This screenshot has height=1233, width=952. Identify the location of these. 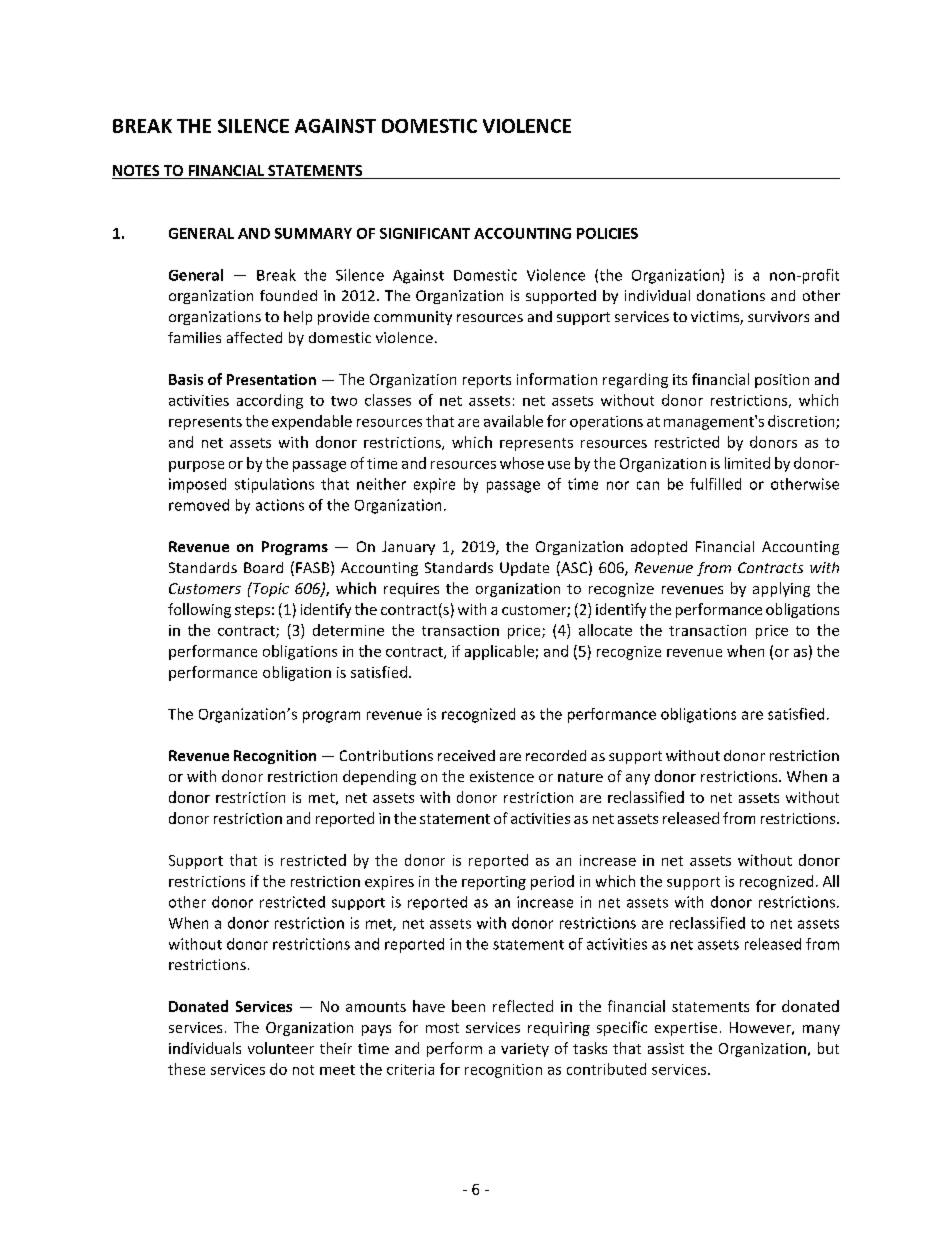
(186, 1069).
